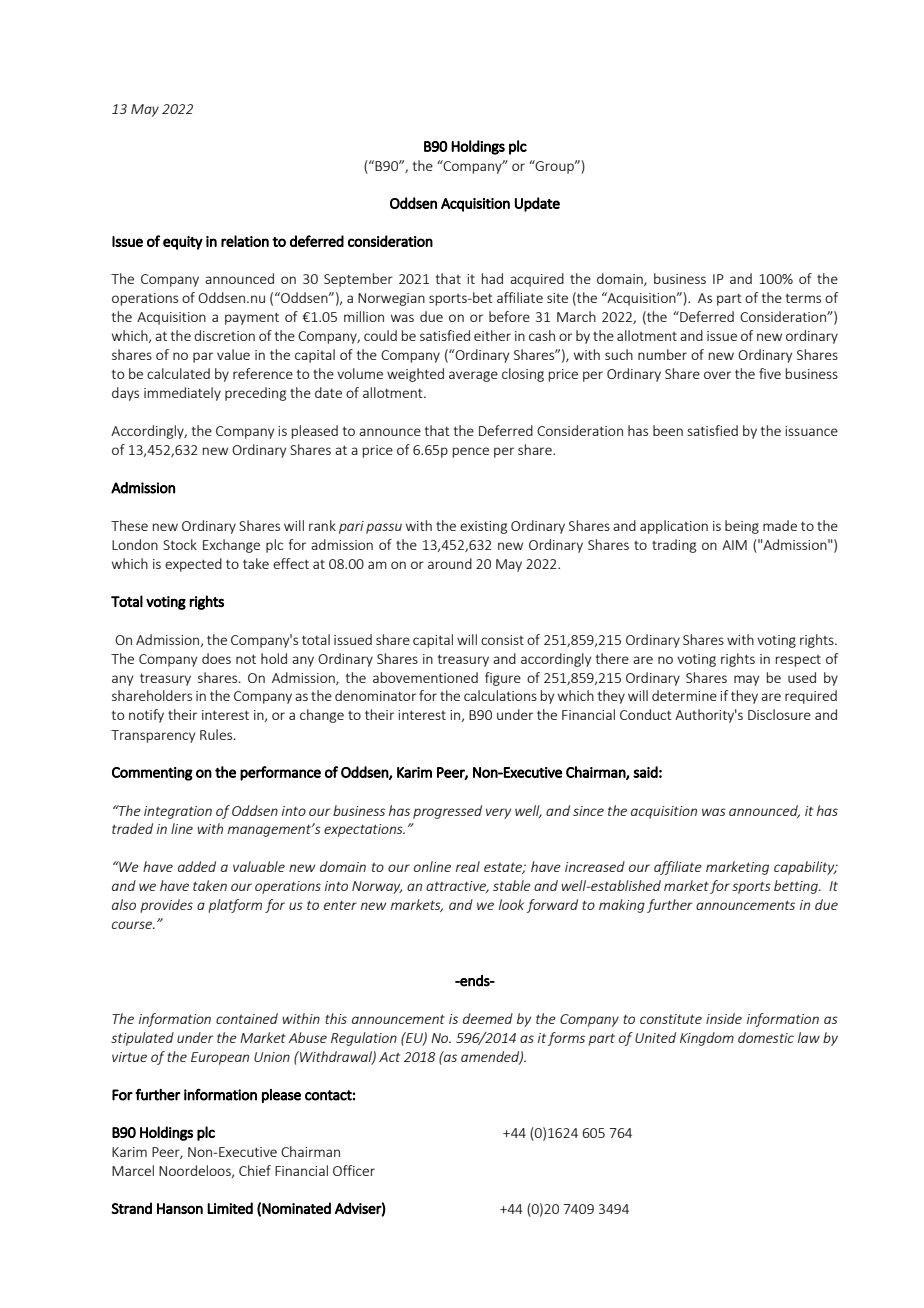 The height and width of the screenshot is (1308, 924). What do you see at coordinates (183, 243) in the screenshot?
I see `equity` at bounding box center [183, 243].
